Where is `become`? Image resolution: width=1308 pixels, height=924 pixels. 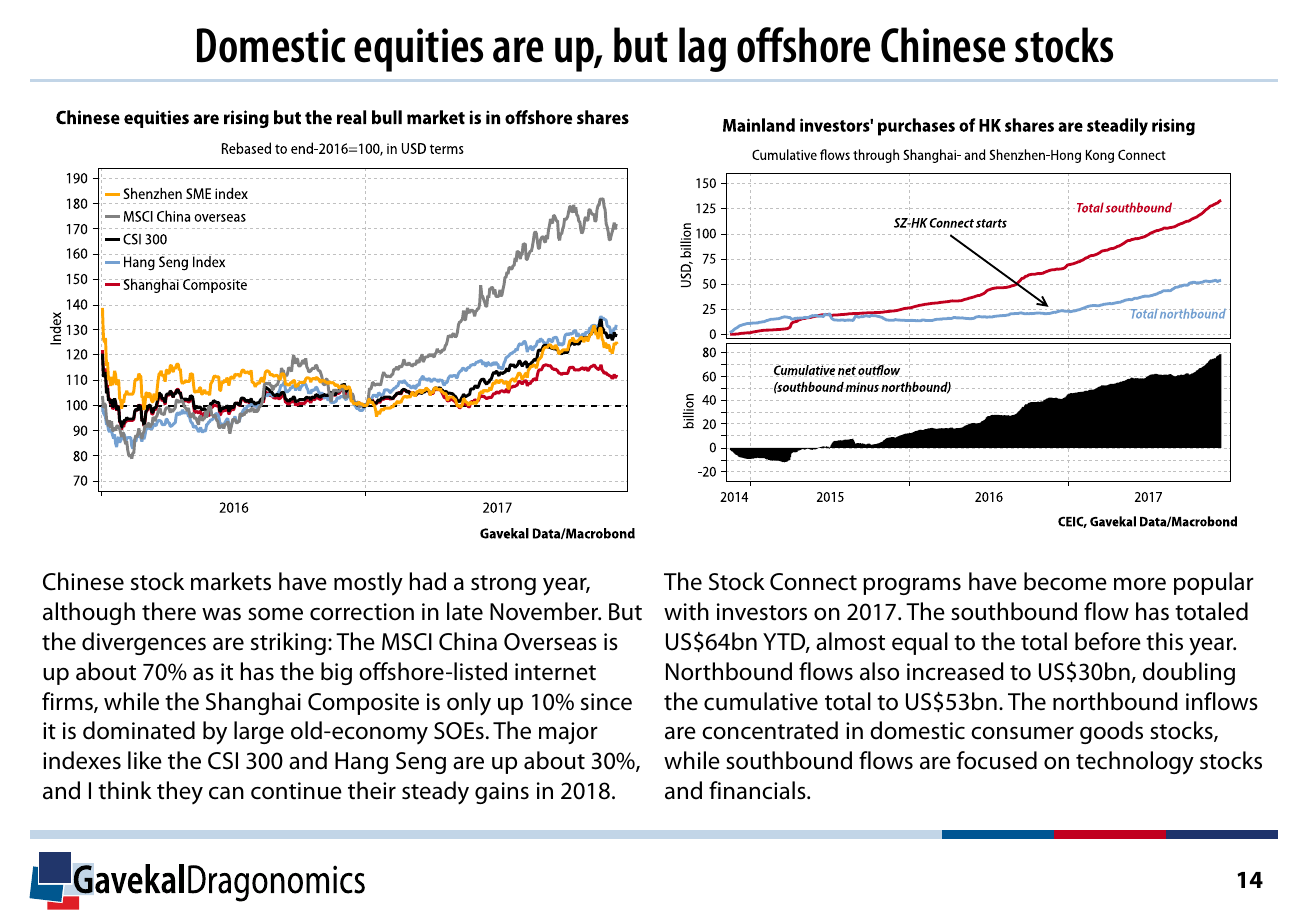 become is located at coordinates (1065, 581).
